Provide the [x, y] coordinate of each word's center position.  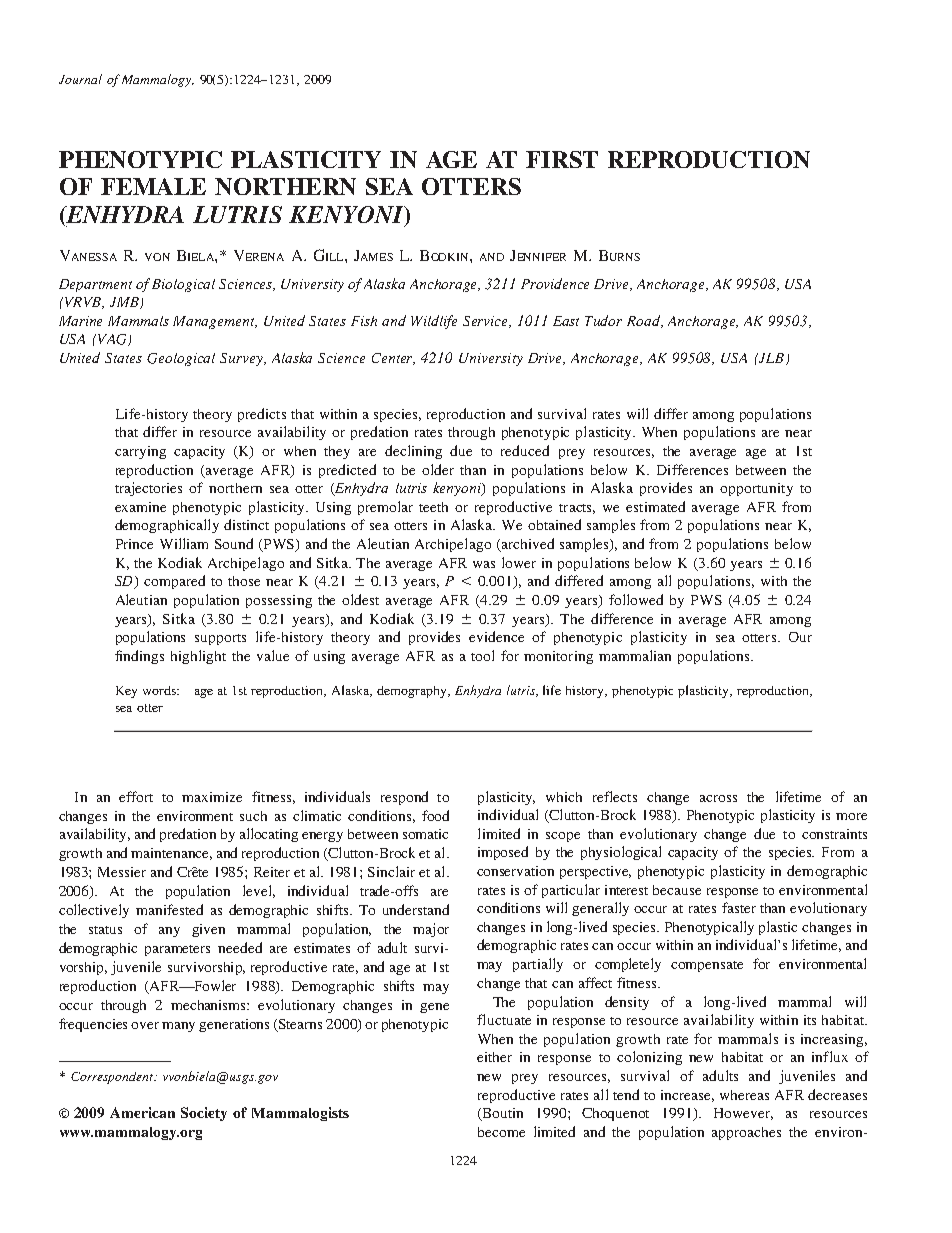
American [142, 1112]
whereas [744, 1095]
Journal [80, 79]
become [501, 1132]
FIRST [562, 159]
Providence [555, 283]
